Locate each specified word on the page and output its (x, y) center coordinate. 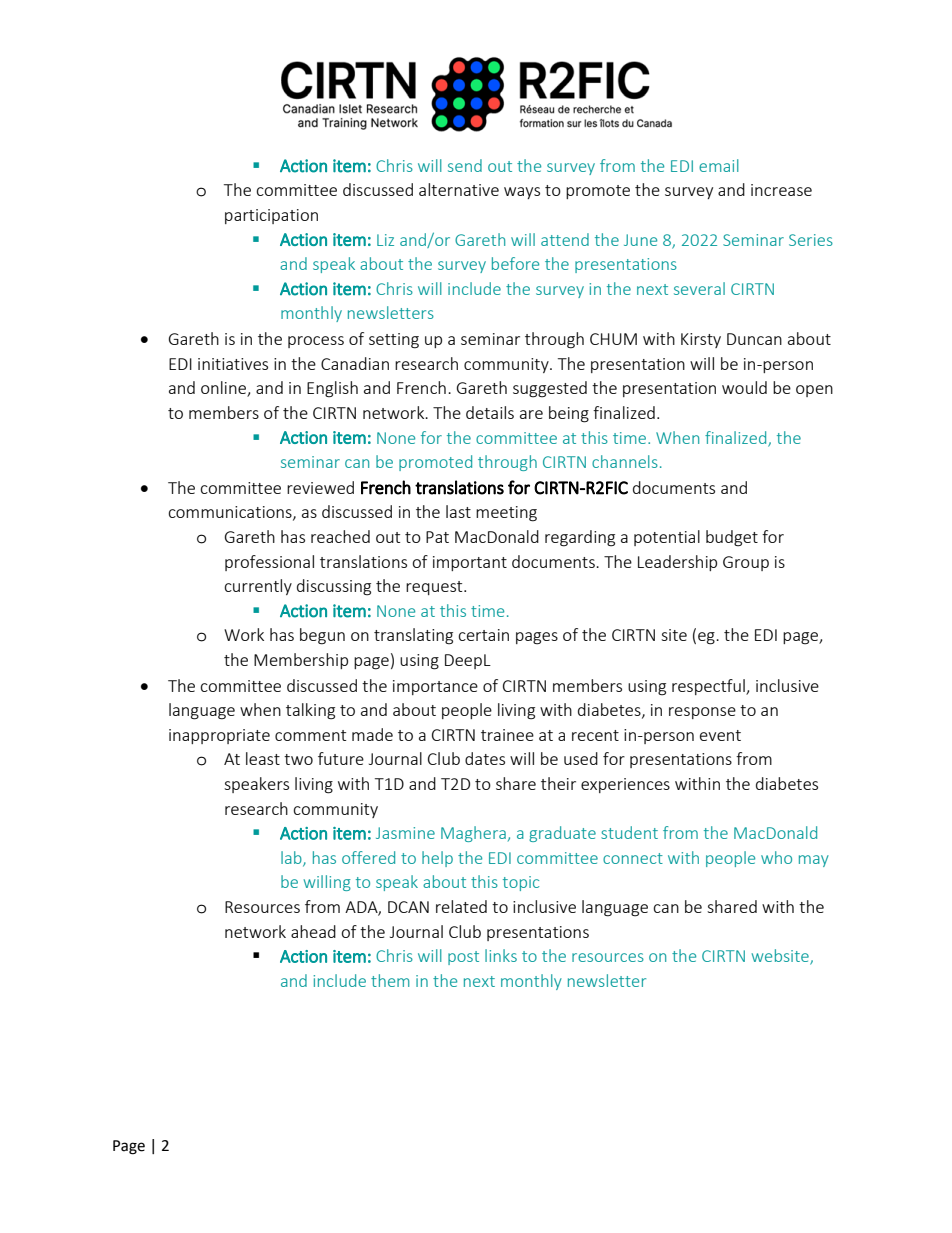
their (558, 783)
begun (322, 636)
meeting (506, 514)
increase (781, 190)
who (776, 857)
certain (483, 635)
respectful (709, 687)
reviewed (320, 487)
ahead (313, 931)
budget (732, 538)
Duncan (754, 339)
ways (522, 193)
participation (271, 216)
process (316, 342)
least (263, 758)
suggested (550, 389)
